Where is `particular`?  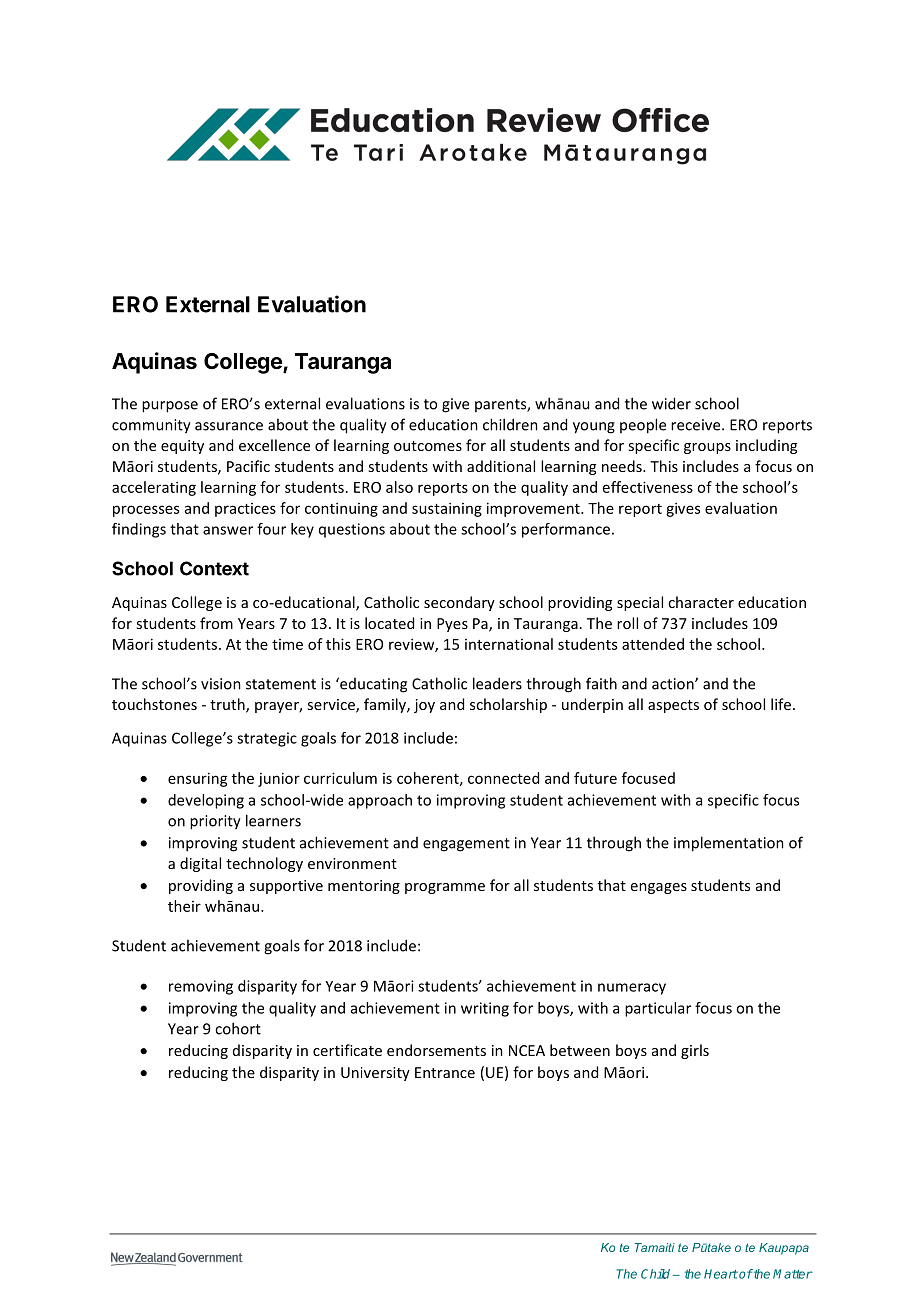
particular is located at coordinates (658, 1009).
